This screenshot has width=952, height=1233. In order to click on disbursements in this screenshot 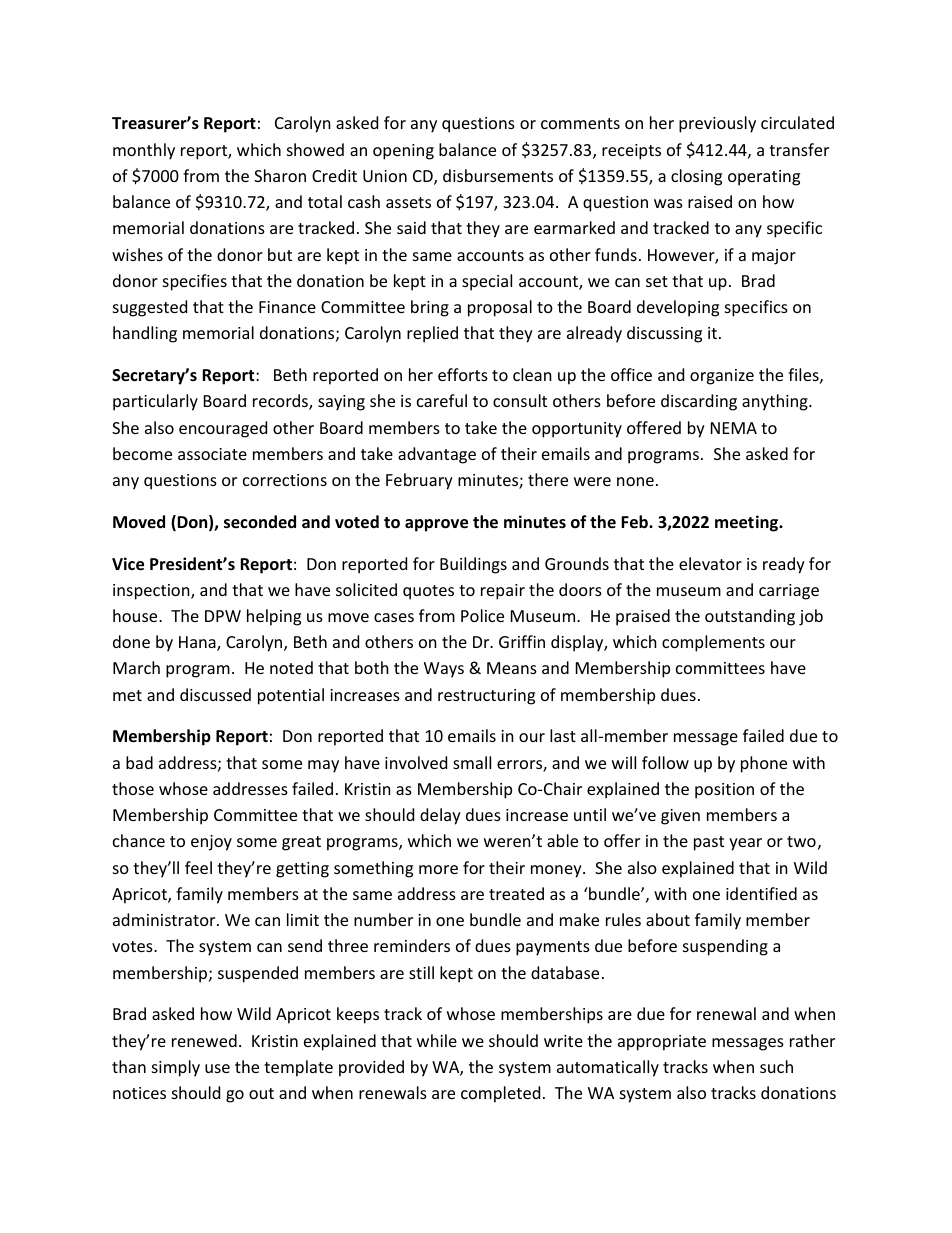, I will do `click(498, 175)`.
